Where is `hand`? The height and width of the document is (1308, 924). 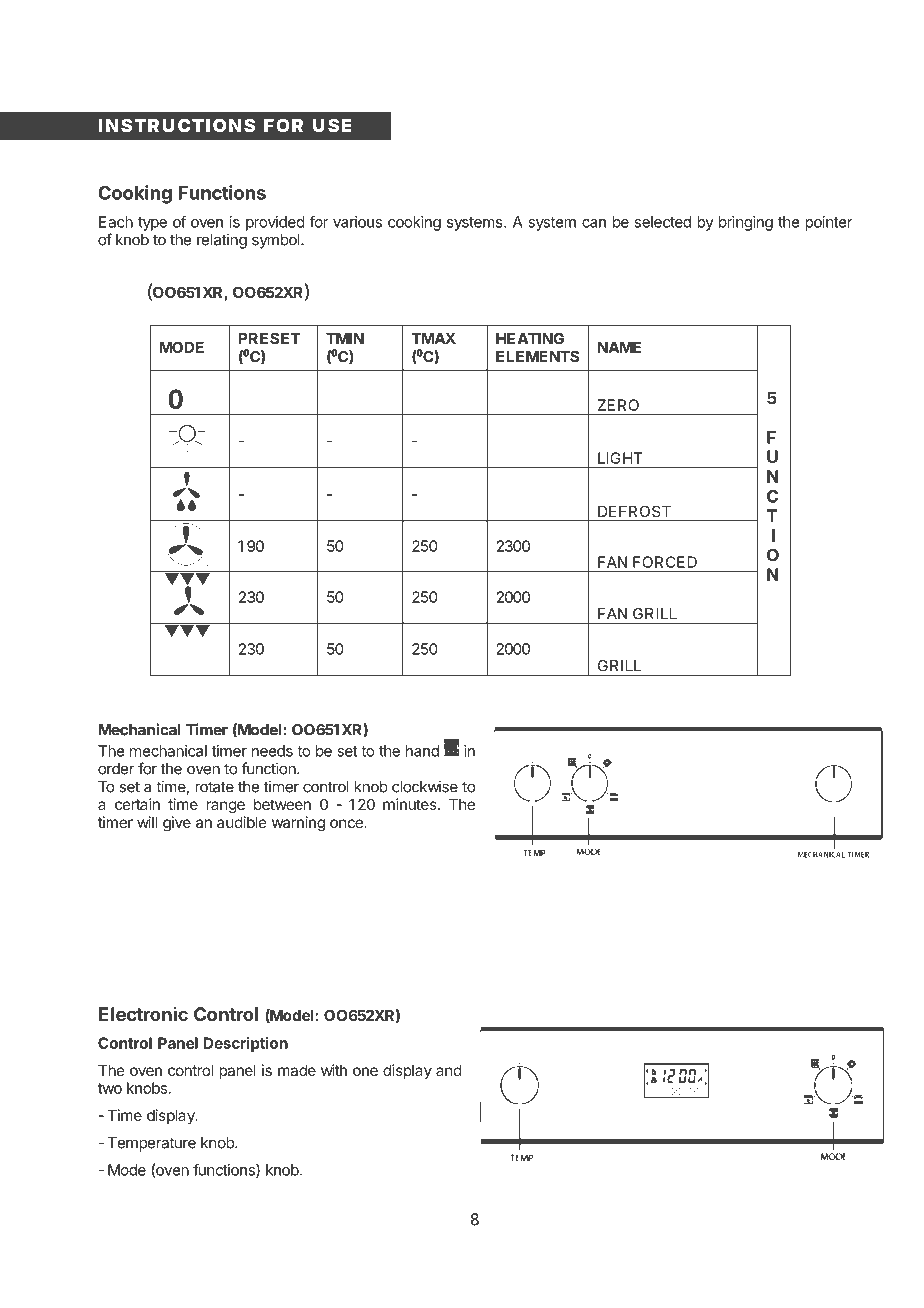 hand is located at coordinates (422, 751).
